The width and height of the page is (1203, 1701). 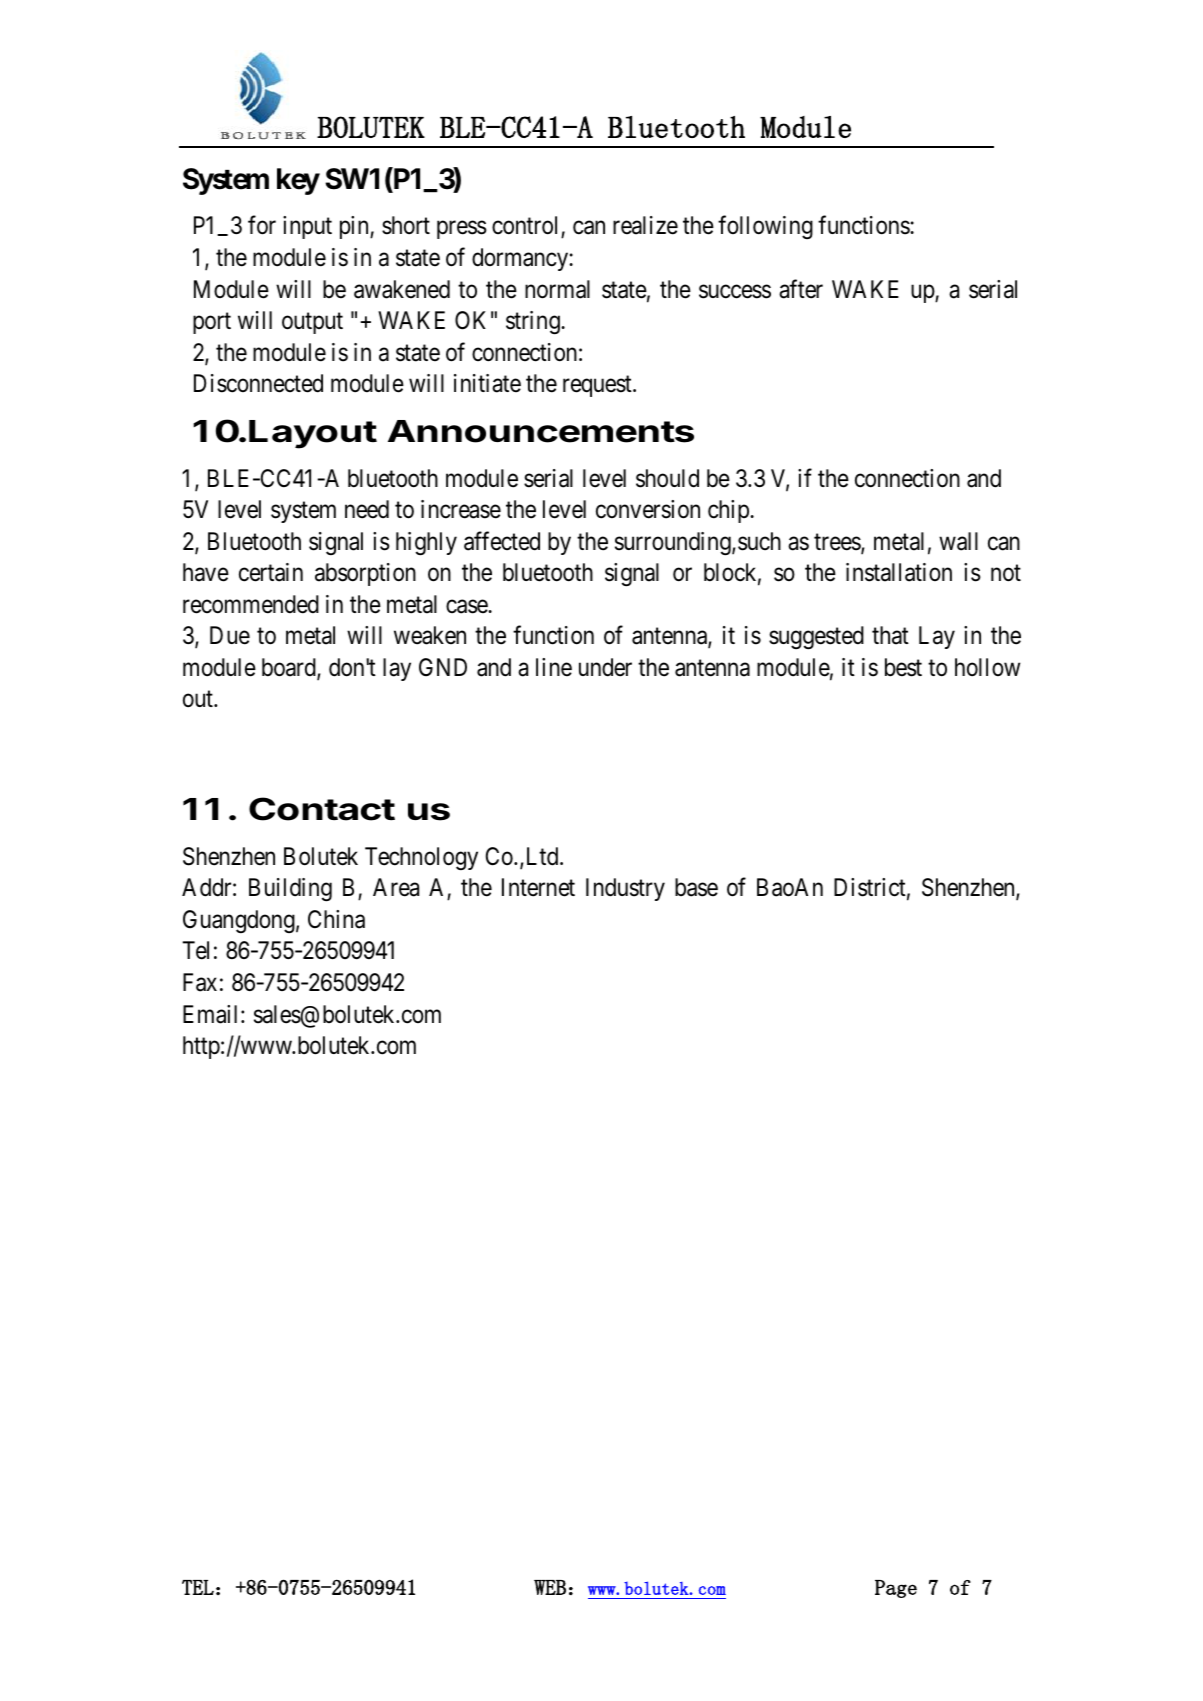 What do you see at coordinates (801, 289) in the page?
I see `after` at bounding box center [801, 289].
